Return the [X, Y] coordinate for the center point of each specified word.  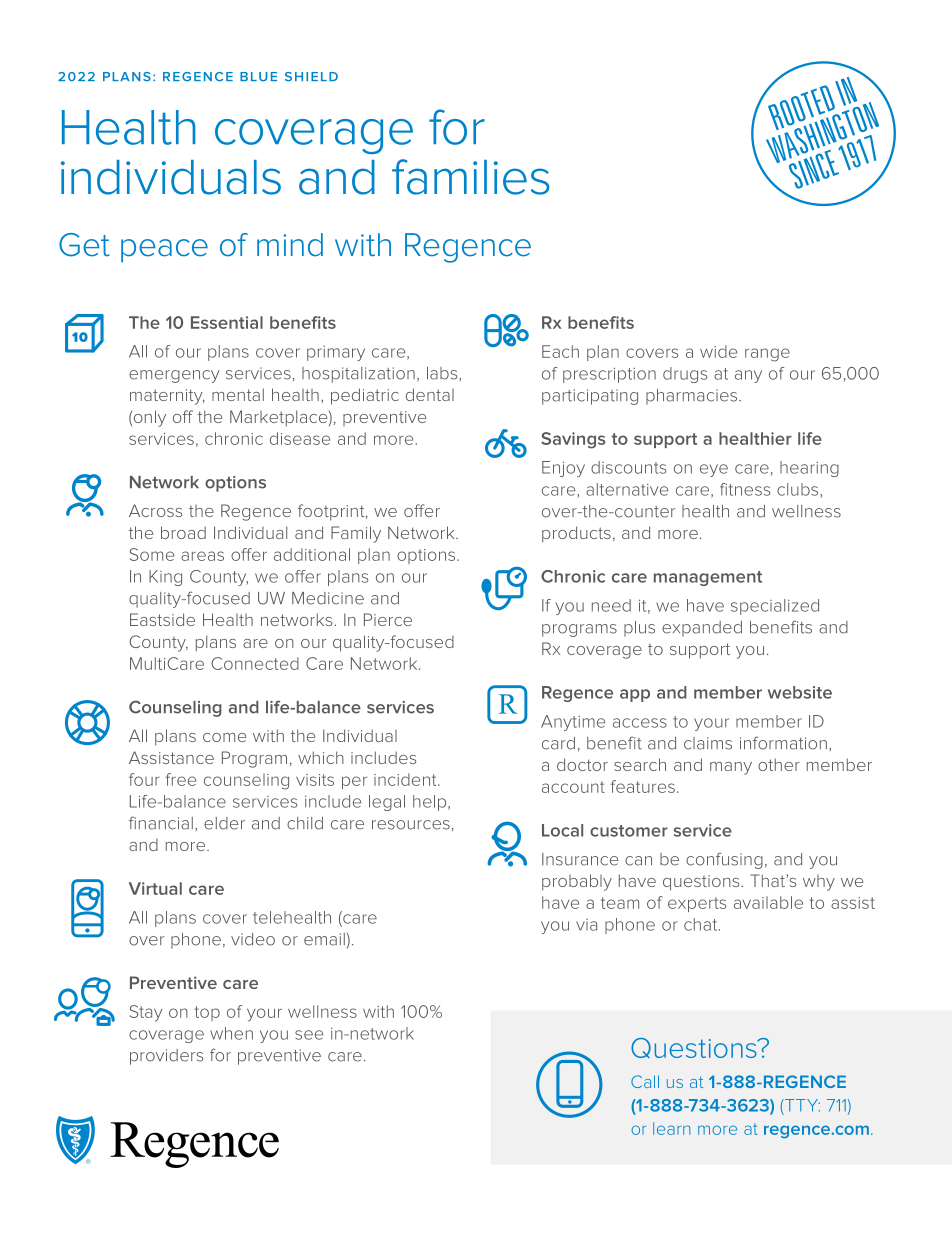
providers [166, 1057]
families [470, 177]
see [309, 1035]
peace [164, 250]
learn [671, 1128]
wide [718, 351]
